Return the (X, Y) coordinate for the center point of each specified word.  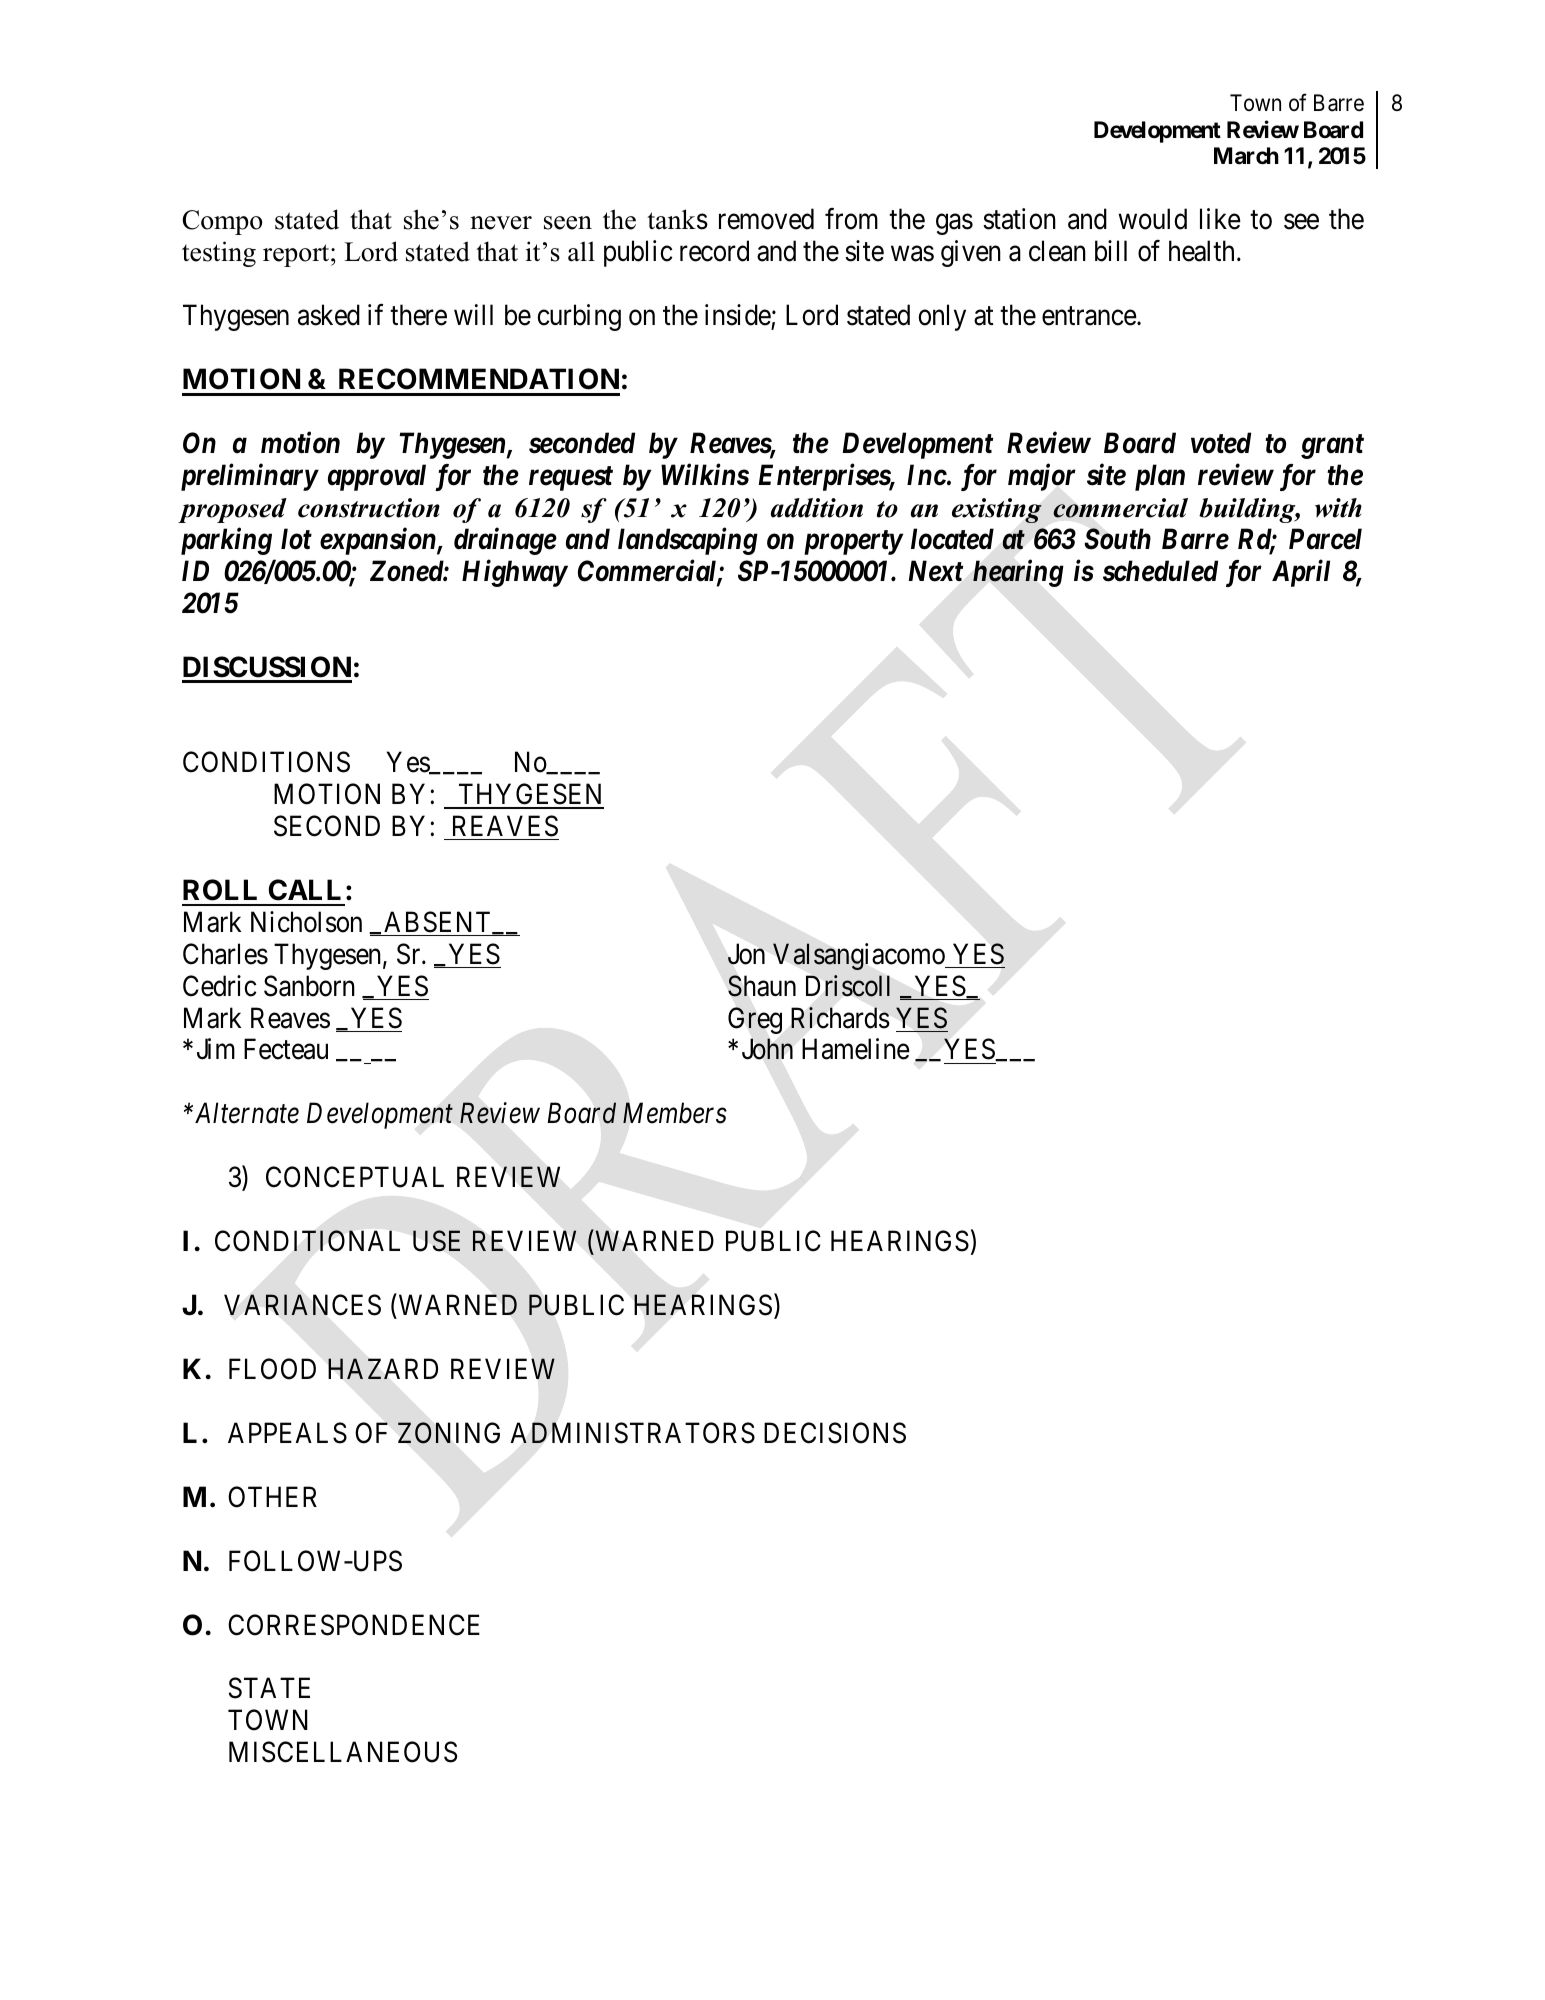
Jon (746, 954)
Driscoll (848, 986)
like (1220, 219)
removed (766, 219)
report (297, 255)
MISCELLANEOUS (343, 1752)
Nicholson (306, 922)
